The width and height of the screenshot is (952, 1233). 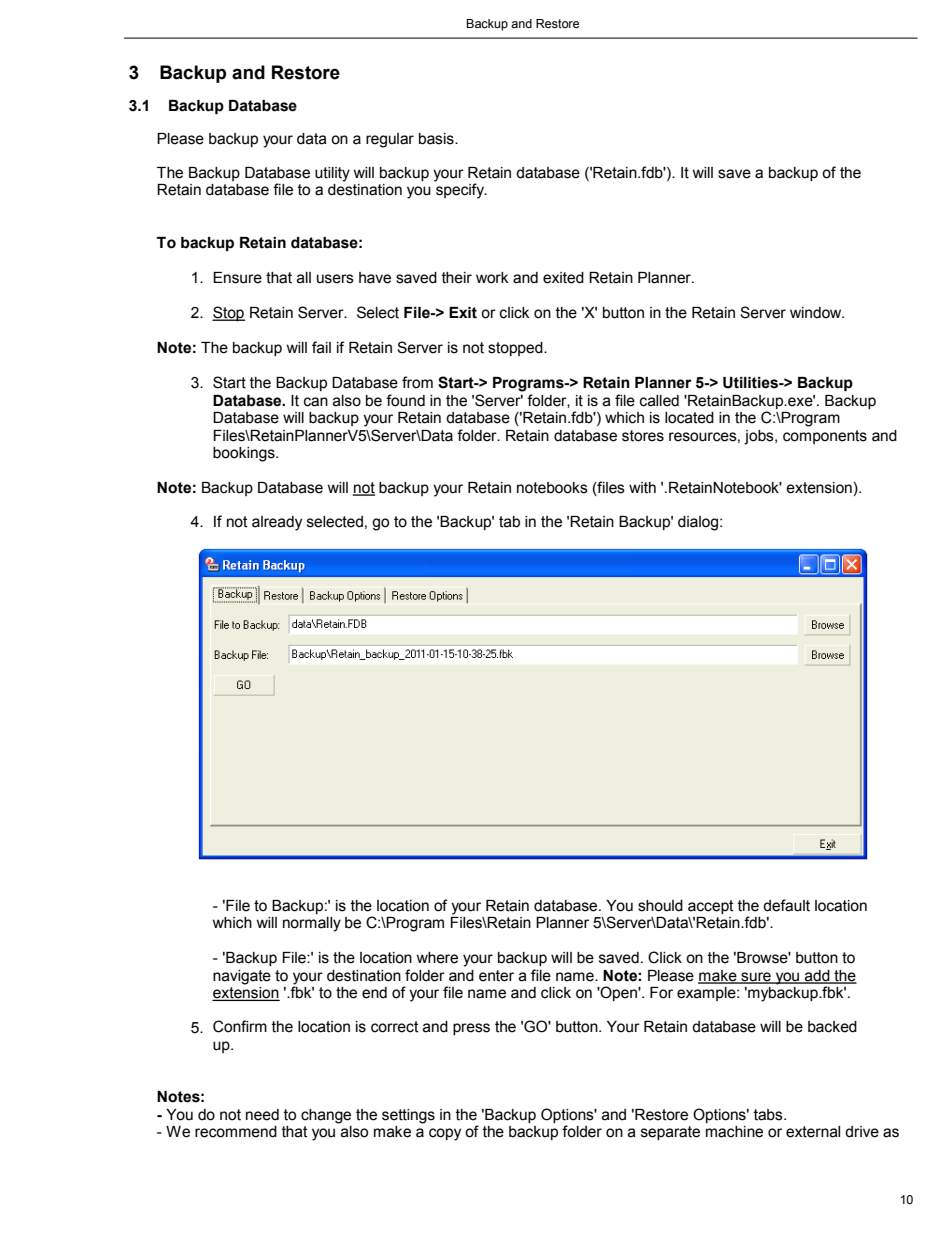 What do you see at coordinates (460, 190) in the screenshot?
I see `specify` at bounding box center [460, 190].
